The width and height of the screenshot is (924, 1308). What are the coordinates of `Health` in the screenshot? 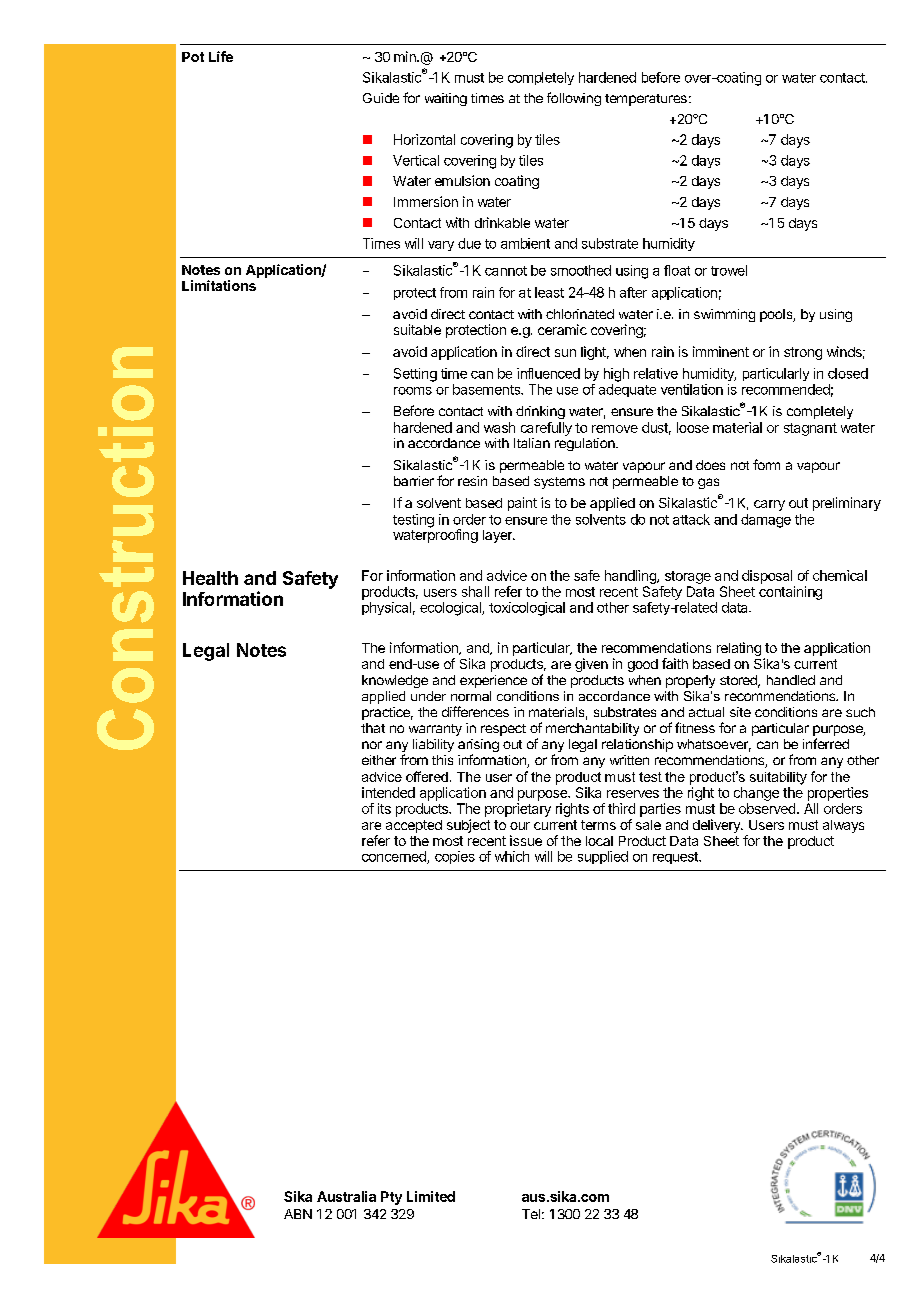 It's located at (210, 578).
